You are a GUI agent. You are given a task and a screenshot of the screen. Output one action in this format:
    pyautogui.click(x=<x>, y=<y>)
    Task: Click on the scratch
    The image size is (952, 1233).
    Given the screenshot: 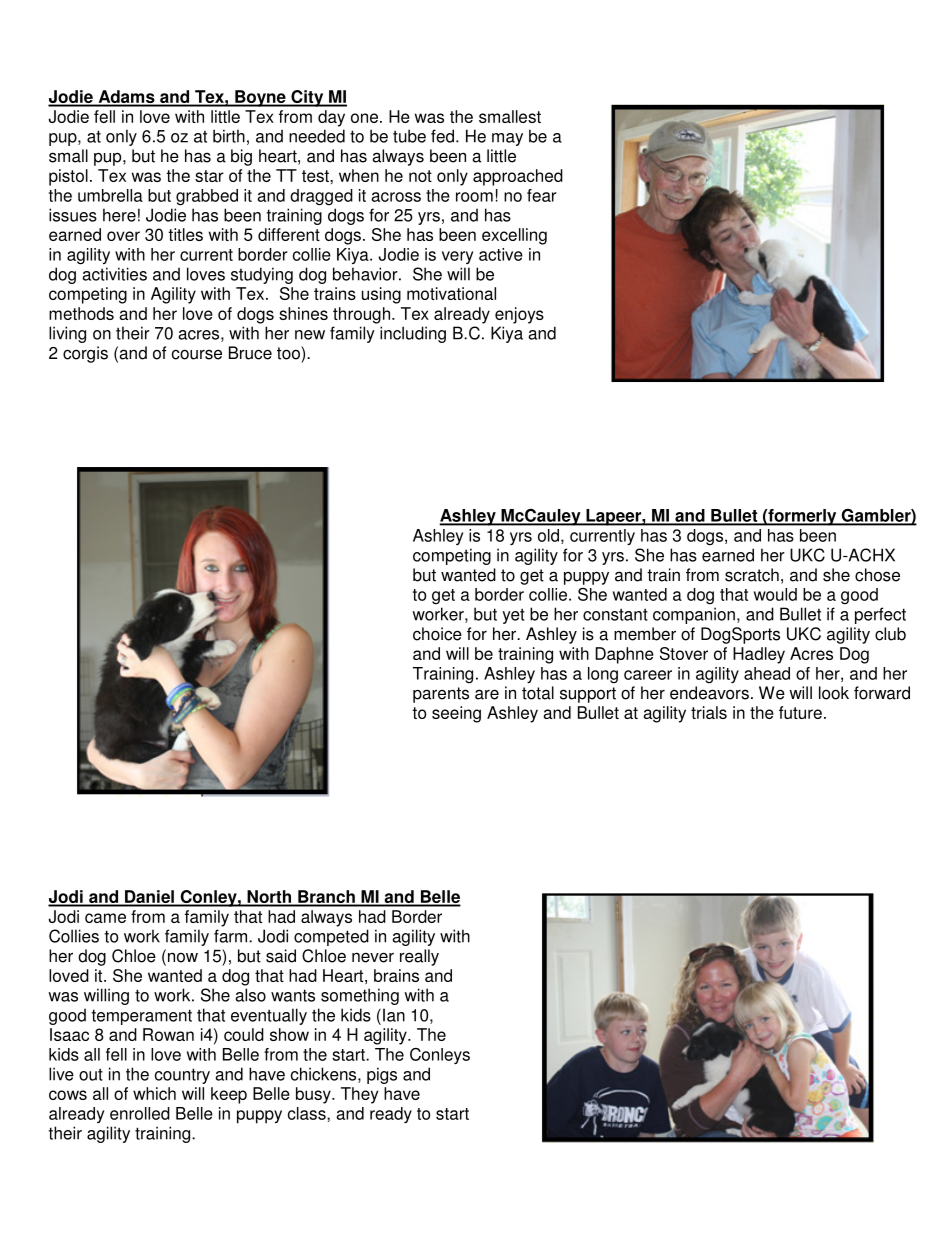 What is the action you would take?
    pyautogui.click(x=752, y=575)
